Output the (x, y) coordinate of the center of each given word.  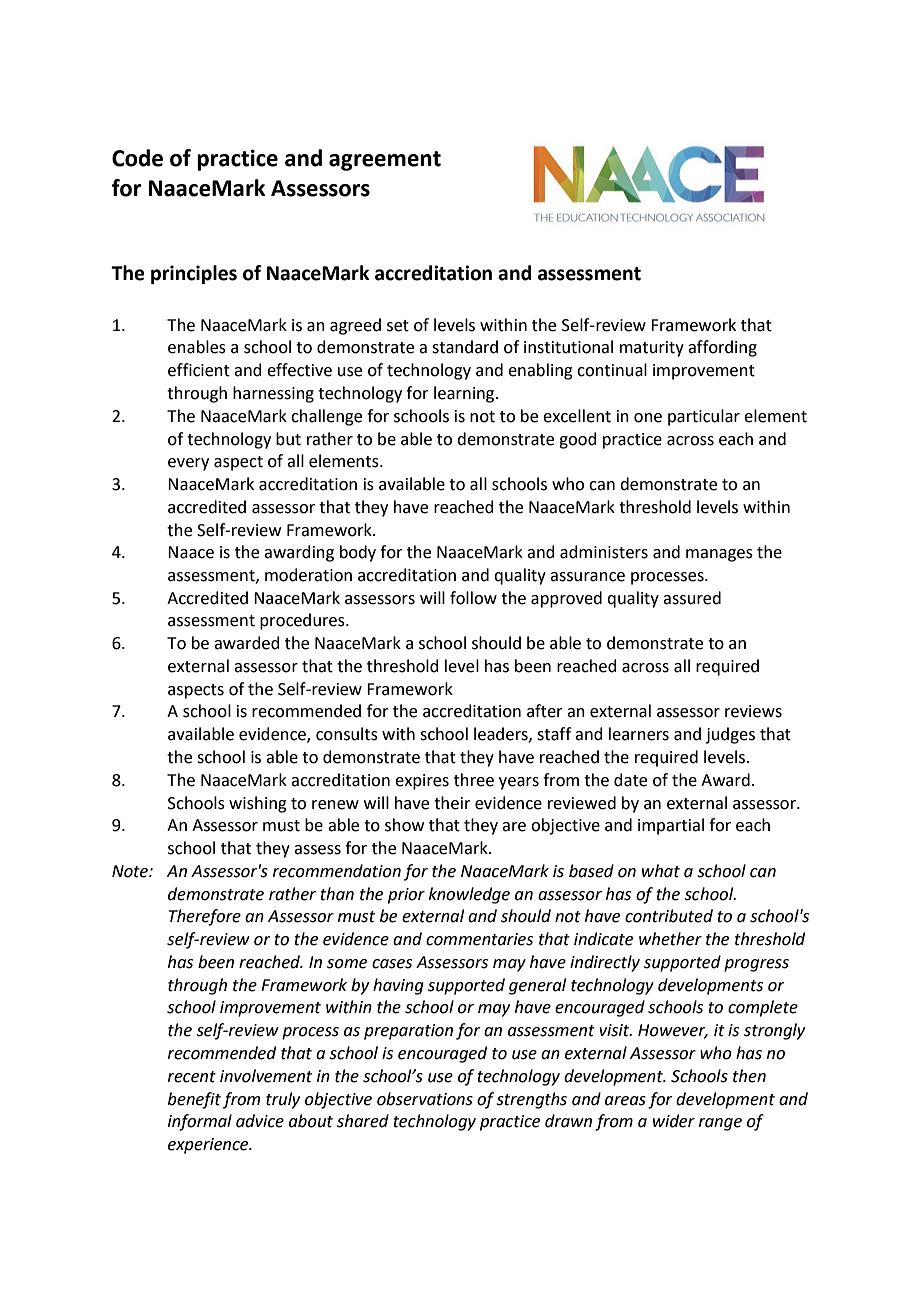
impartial (671, 826)
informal (200, 1122)
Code (137, 158)
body (358, 553)
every (188, 464)
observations (425, 1099)
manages (719, 555)
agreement (385, 161)
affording (722, 348)
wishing (258, 804)
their (452, 803)
